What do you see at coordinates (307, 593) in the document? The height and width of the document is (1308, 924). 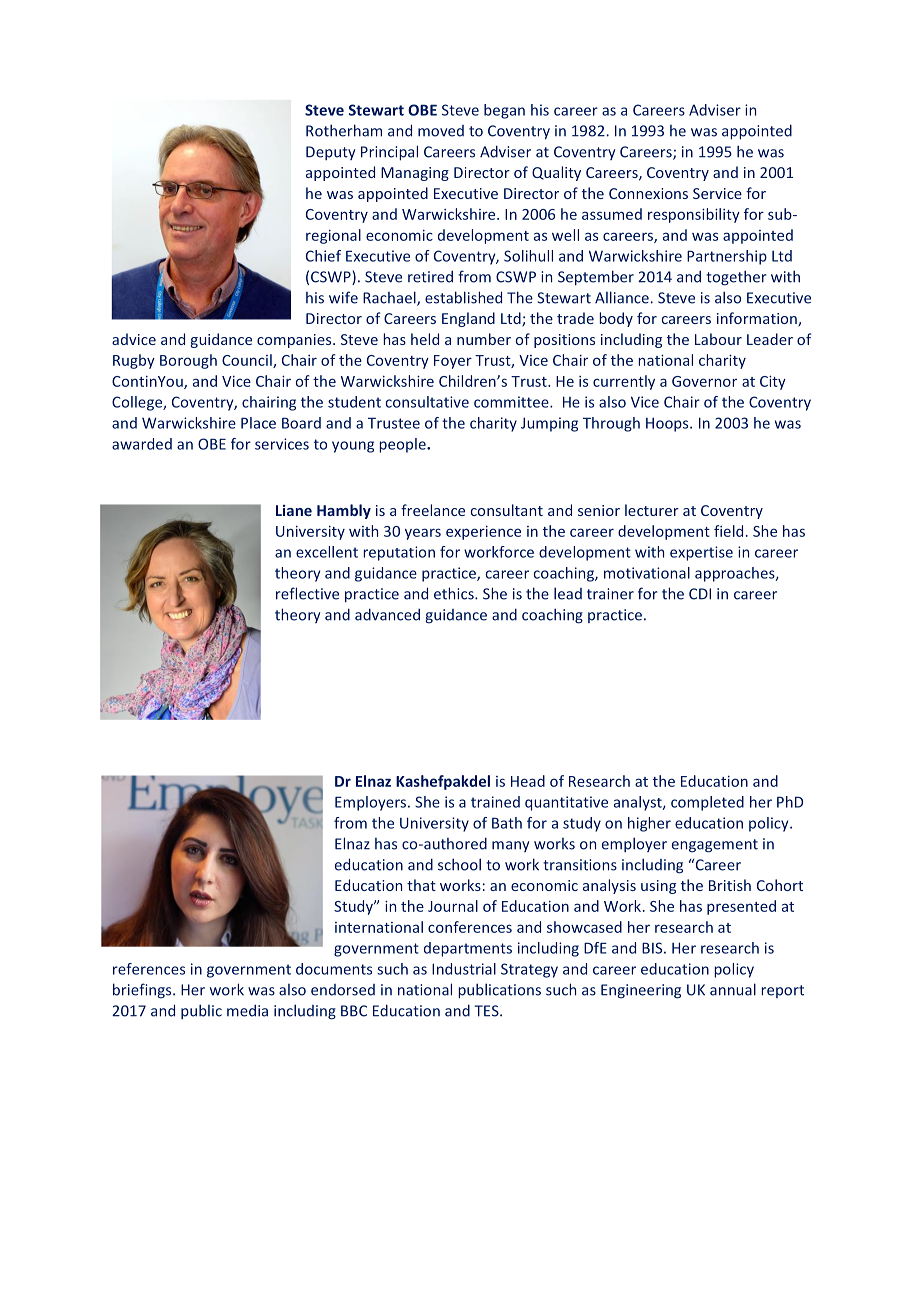 I see `reflective` at bounding box center [307, 593].
